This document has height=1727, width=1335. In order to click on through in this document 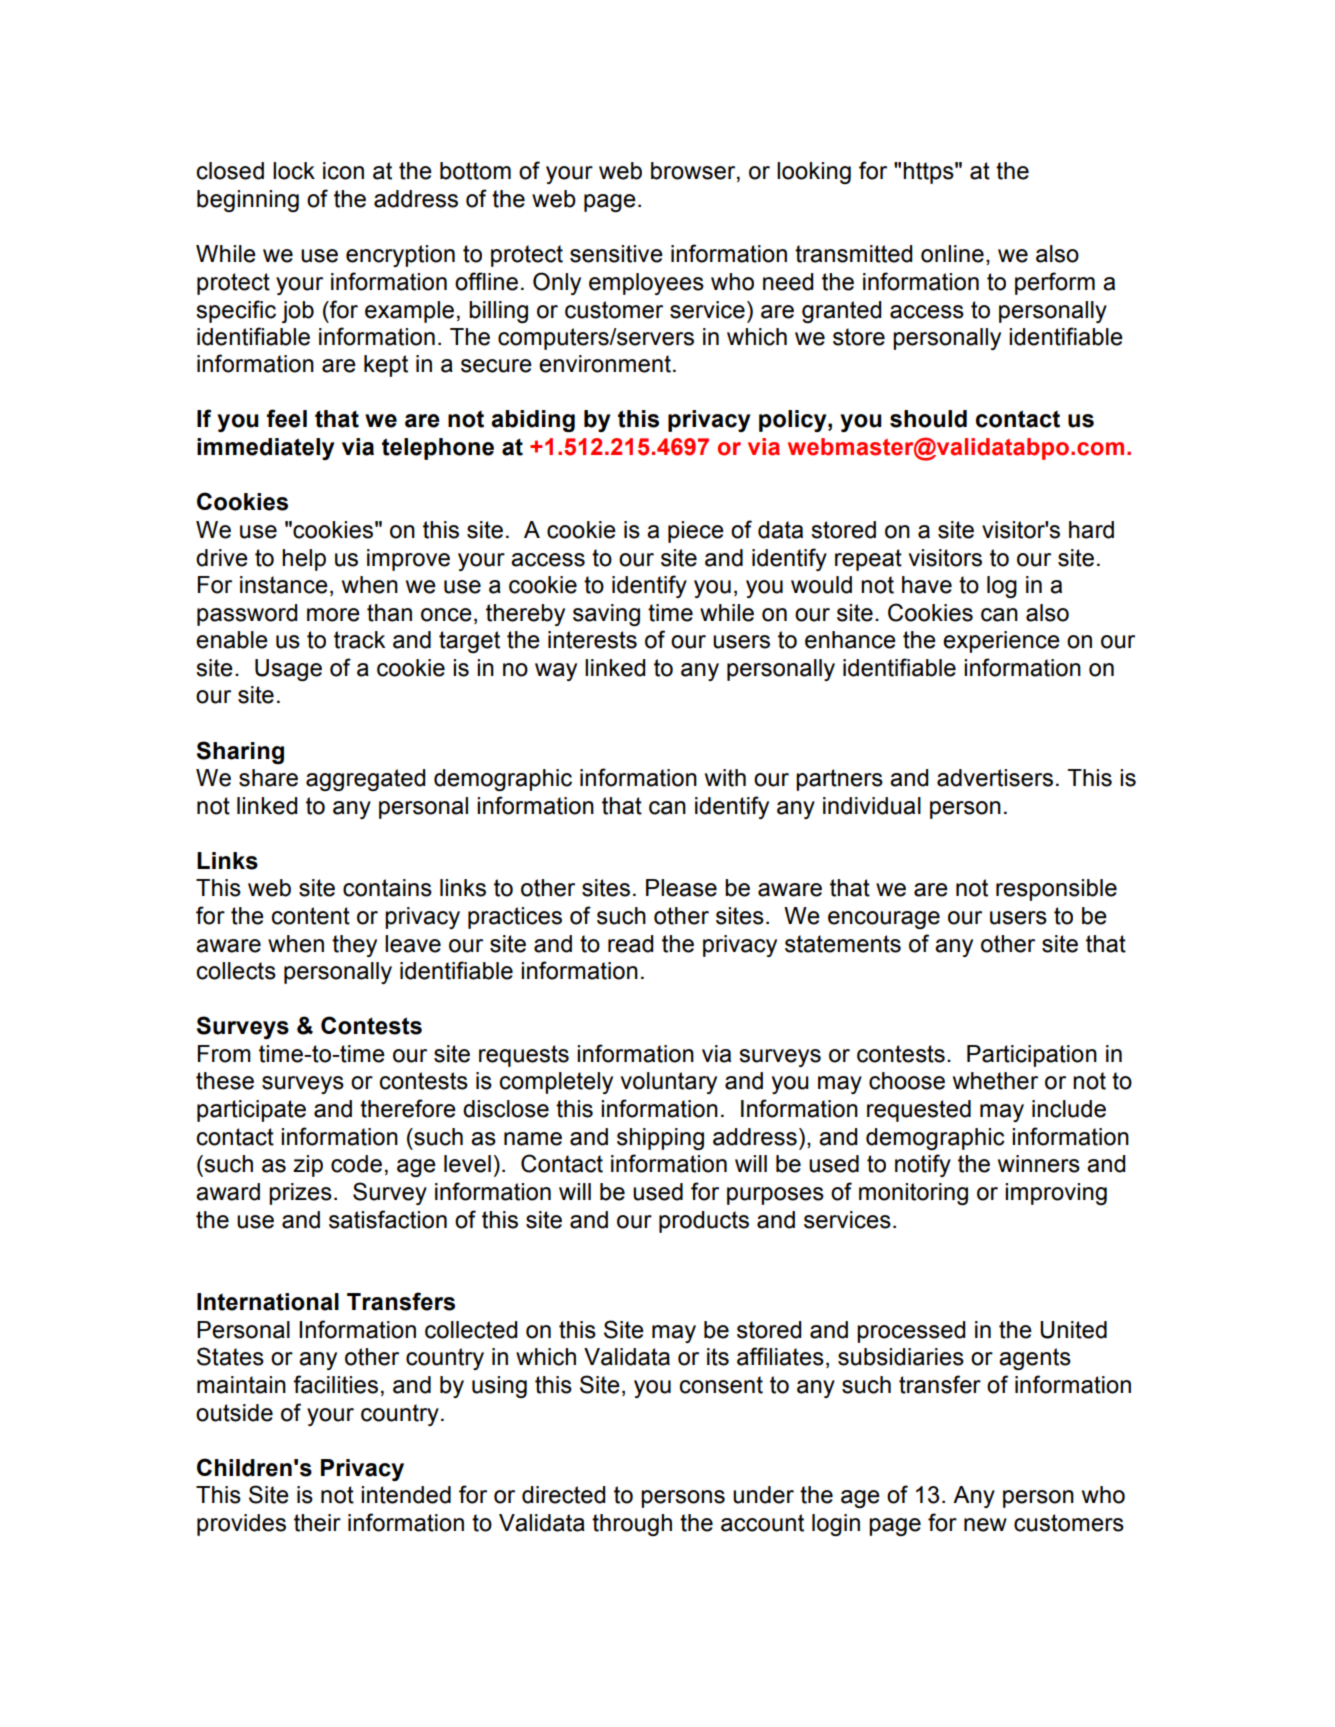, I will do `click(632, 1525)`.
